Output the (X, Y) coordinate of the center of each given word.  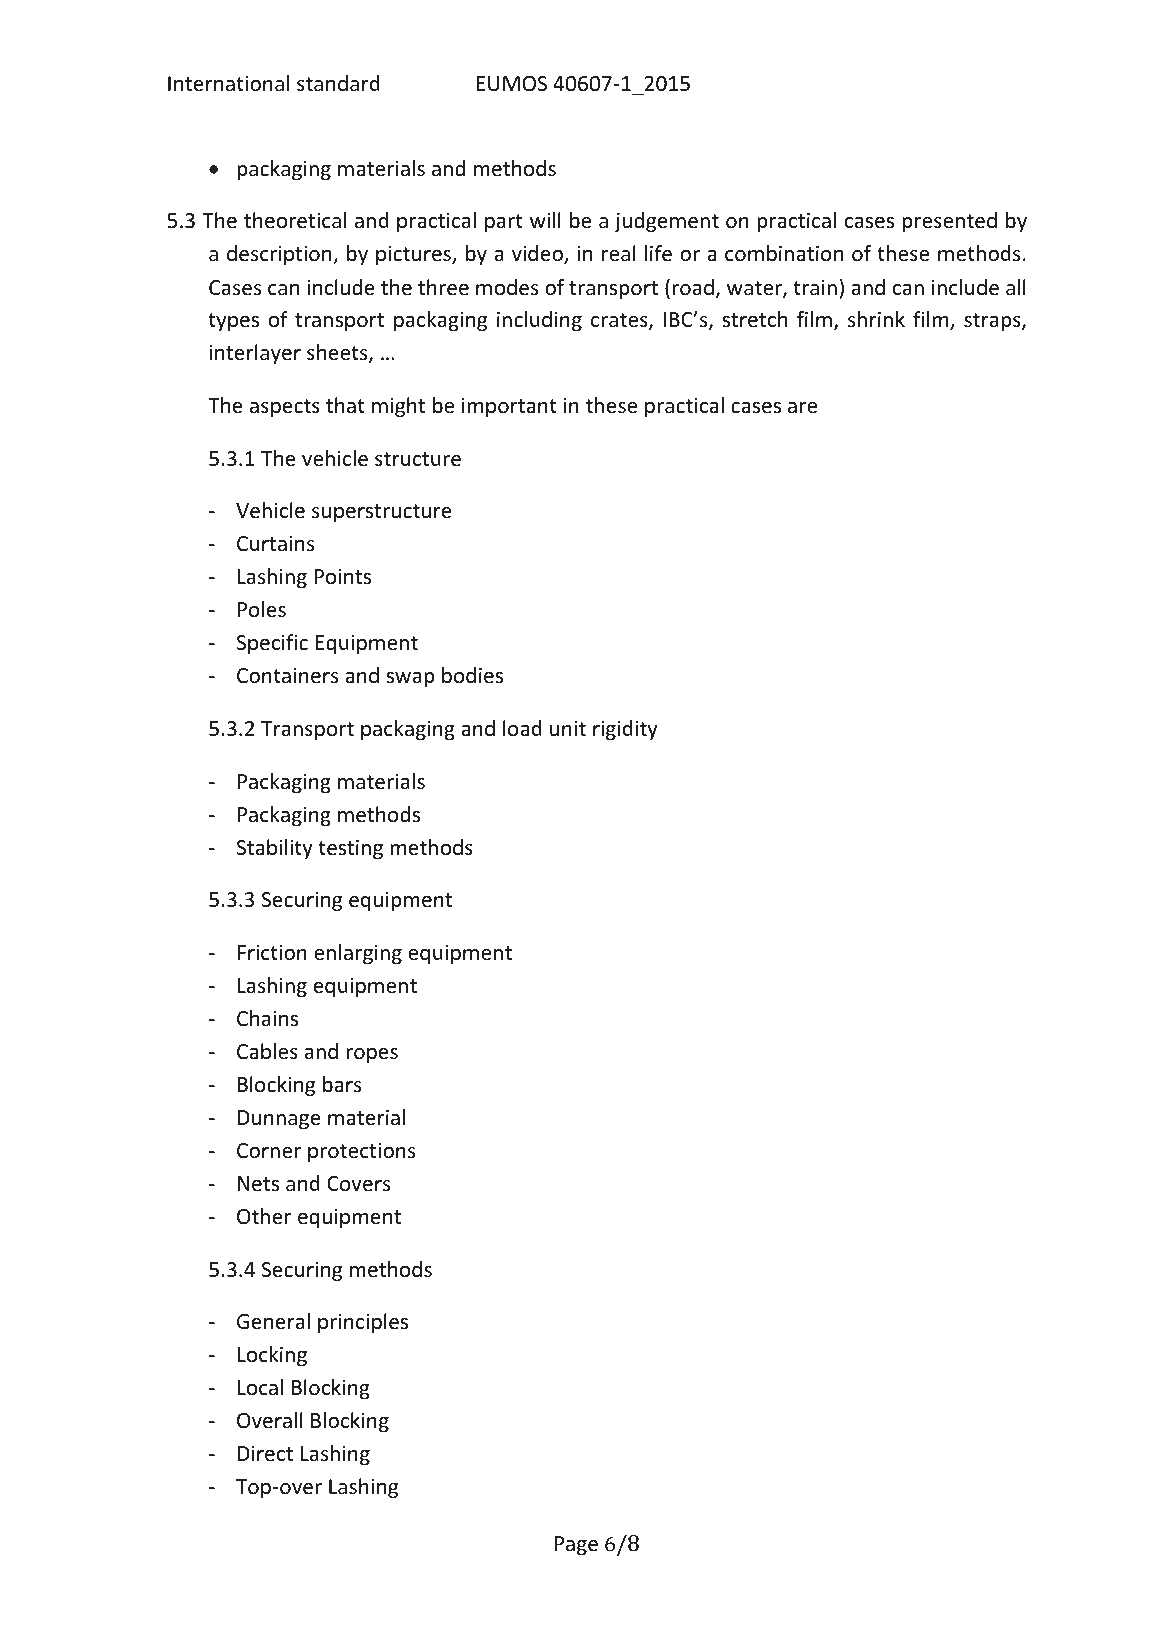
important (509, 407)
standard (338, 83)
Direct (265, 1454)
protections (361, 1152)
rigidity (625, 730)
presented (949, 222)
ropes (372, 1055)
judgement (667, 222)
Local (260, 1387)
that (345, 405)
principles (363, 1323)
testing (350, 849)
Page (576, 1545)
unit (568, 728)
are (802, 408)
